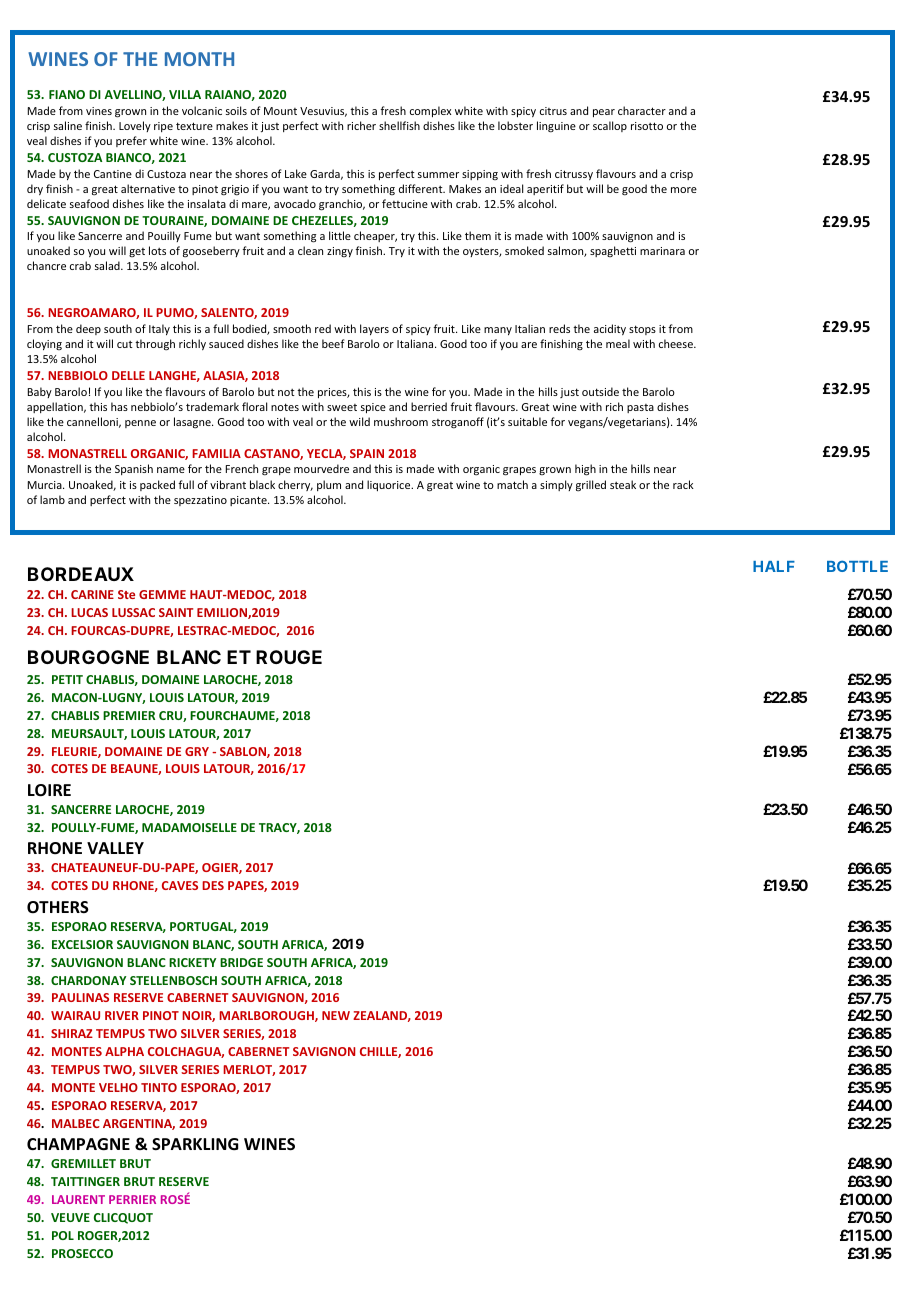 This page has width=924, height=1308. What do you see at coordinates (78, 1199) in the page?
I see `LAURENT` at bounding box center [78, 1199].
